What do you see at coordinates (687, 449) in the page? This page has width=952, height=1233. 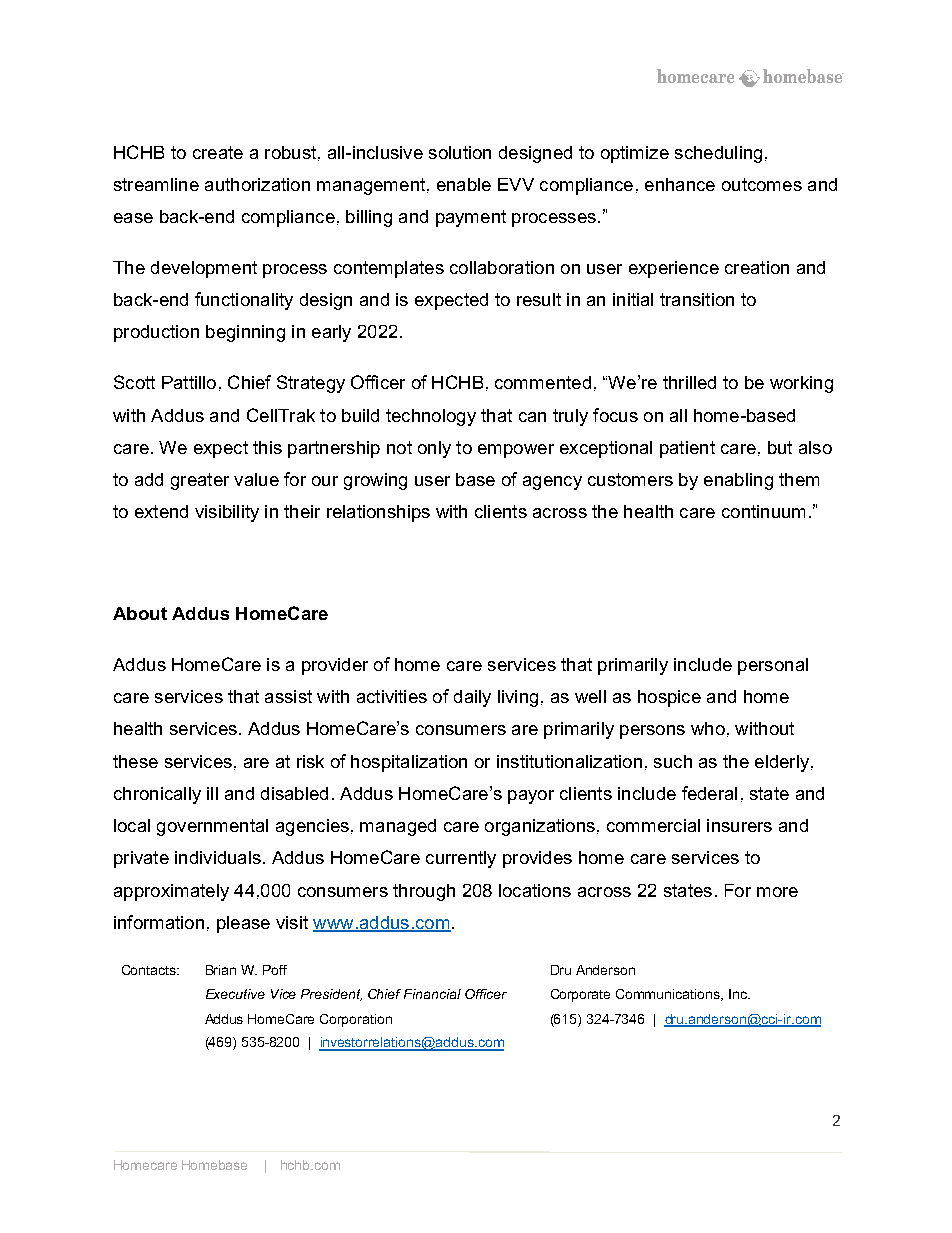 I see `patient` at bounding box center [687, 449].
